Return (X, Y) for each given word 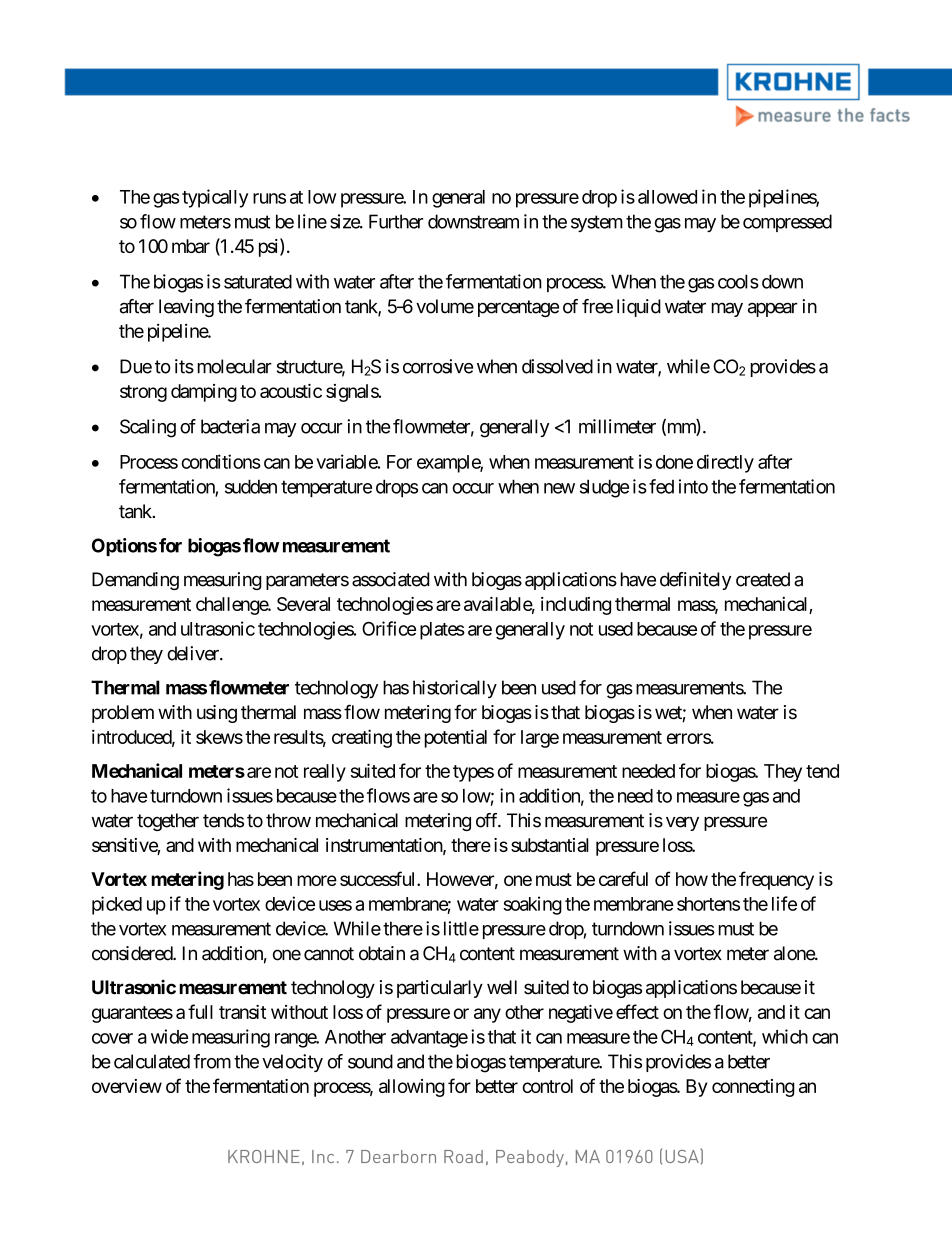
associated (390, 579)
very (682, 824)
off (488, 820)
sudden (251, 486)
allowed (667, 197)
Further (396, 221)
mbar (191, 246)
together (168, 822)
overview (127, 1086)
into (693, 486)
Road (463, 1156)
